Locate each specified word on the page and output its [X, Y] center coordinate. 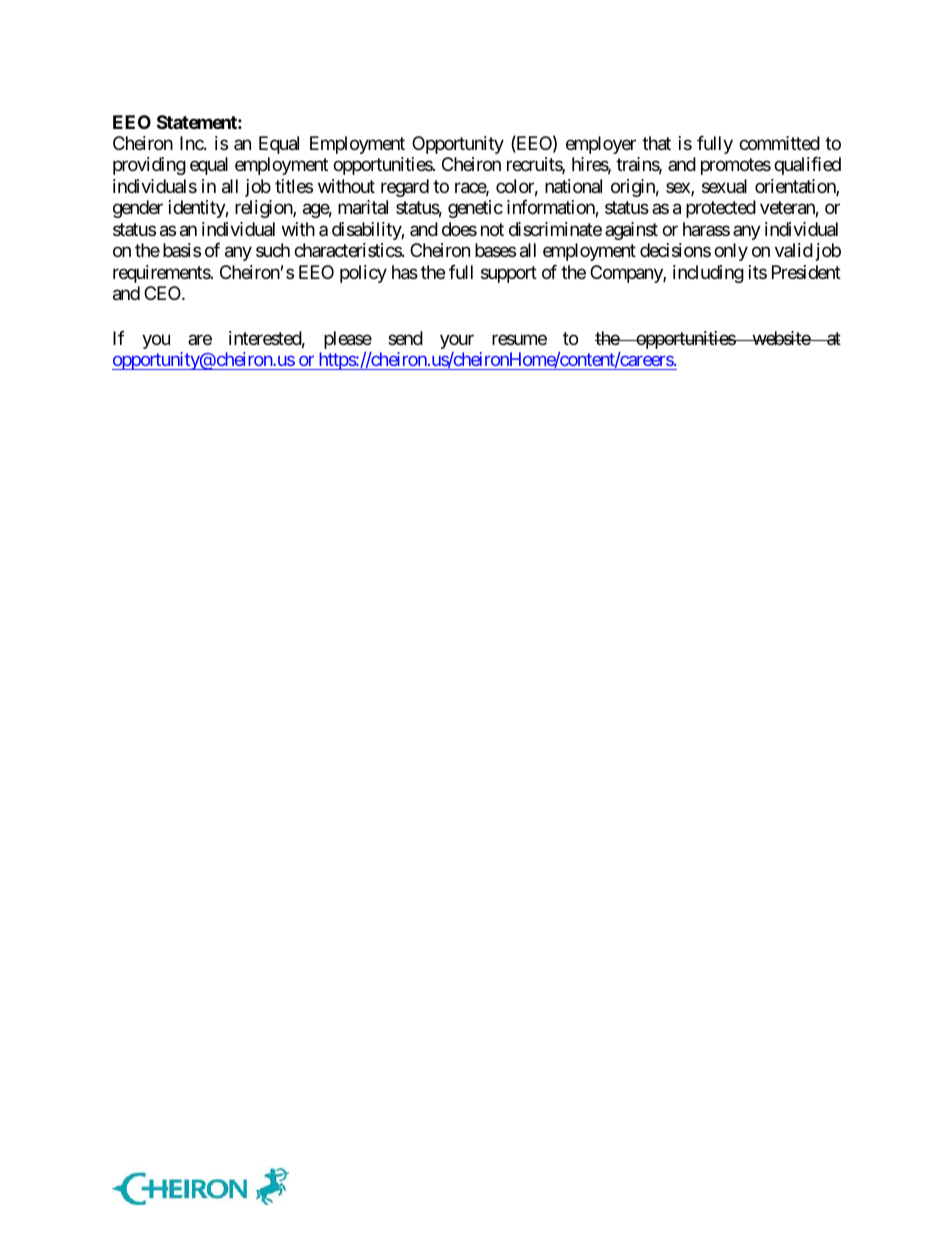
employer [601, 145]
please [348, 340]
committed [779, 143]
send [405, 338]
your [457, 341]
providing [149, 166]
